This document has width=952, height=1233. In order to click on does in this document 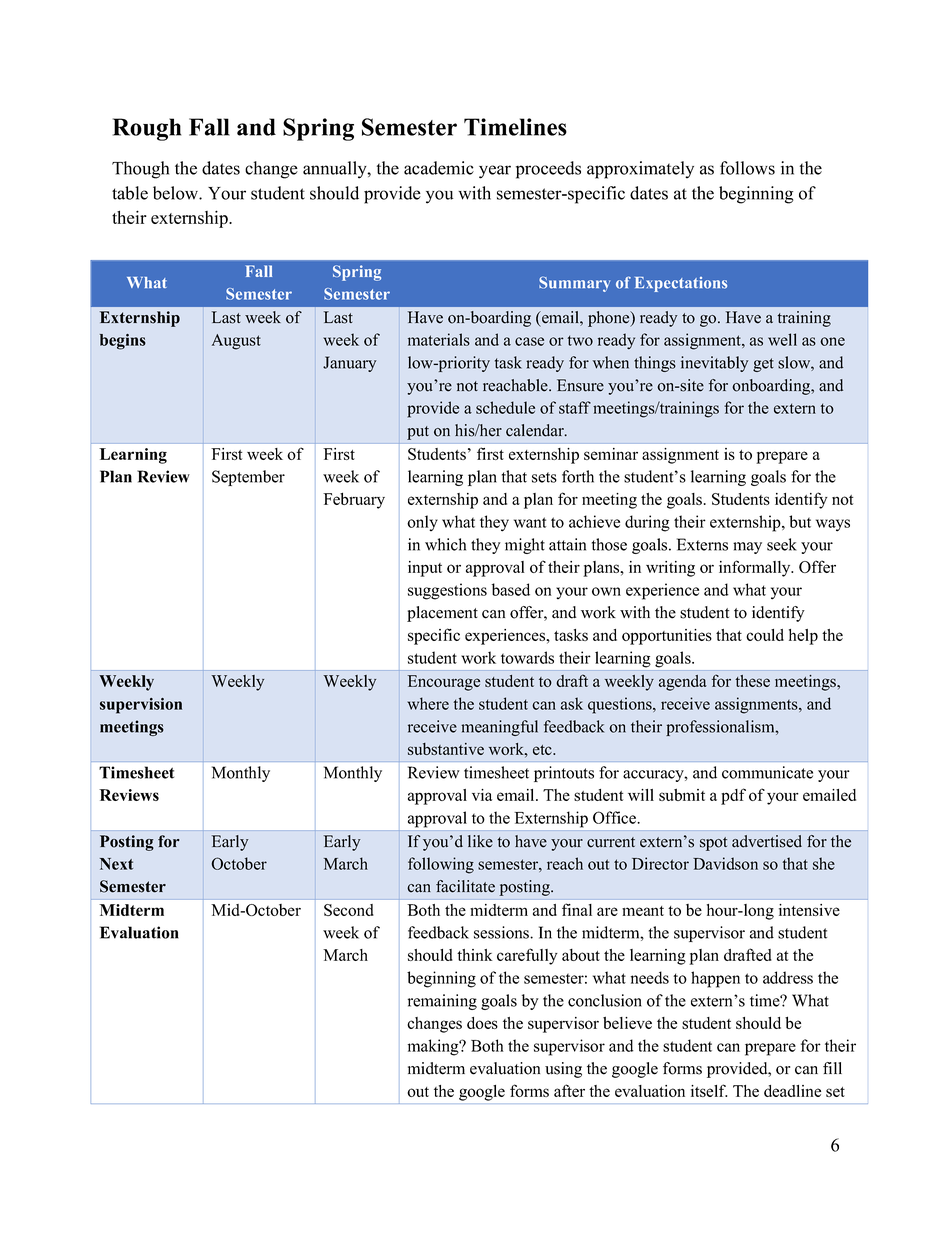, I will do `click(482, 1023)`.
